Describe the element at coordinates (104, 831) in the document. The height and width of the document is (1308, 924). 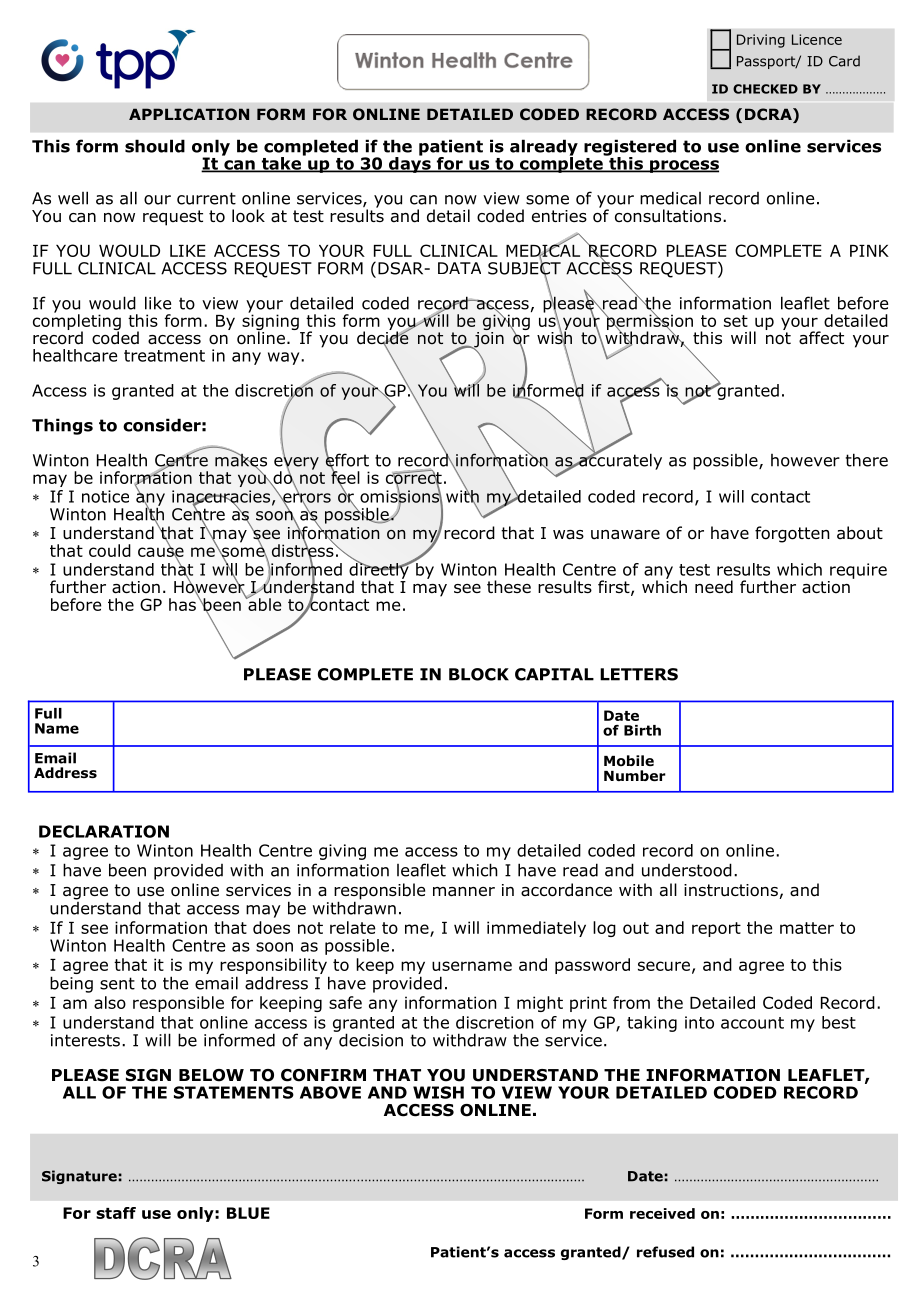
I see `DECLARATION` at that location.
